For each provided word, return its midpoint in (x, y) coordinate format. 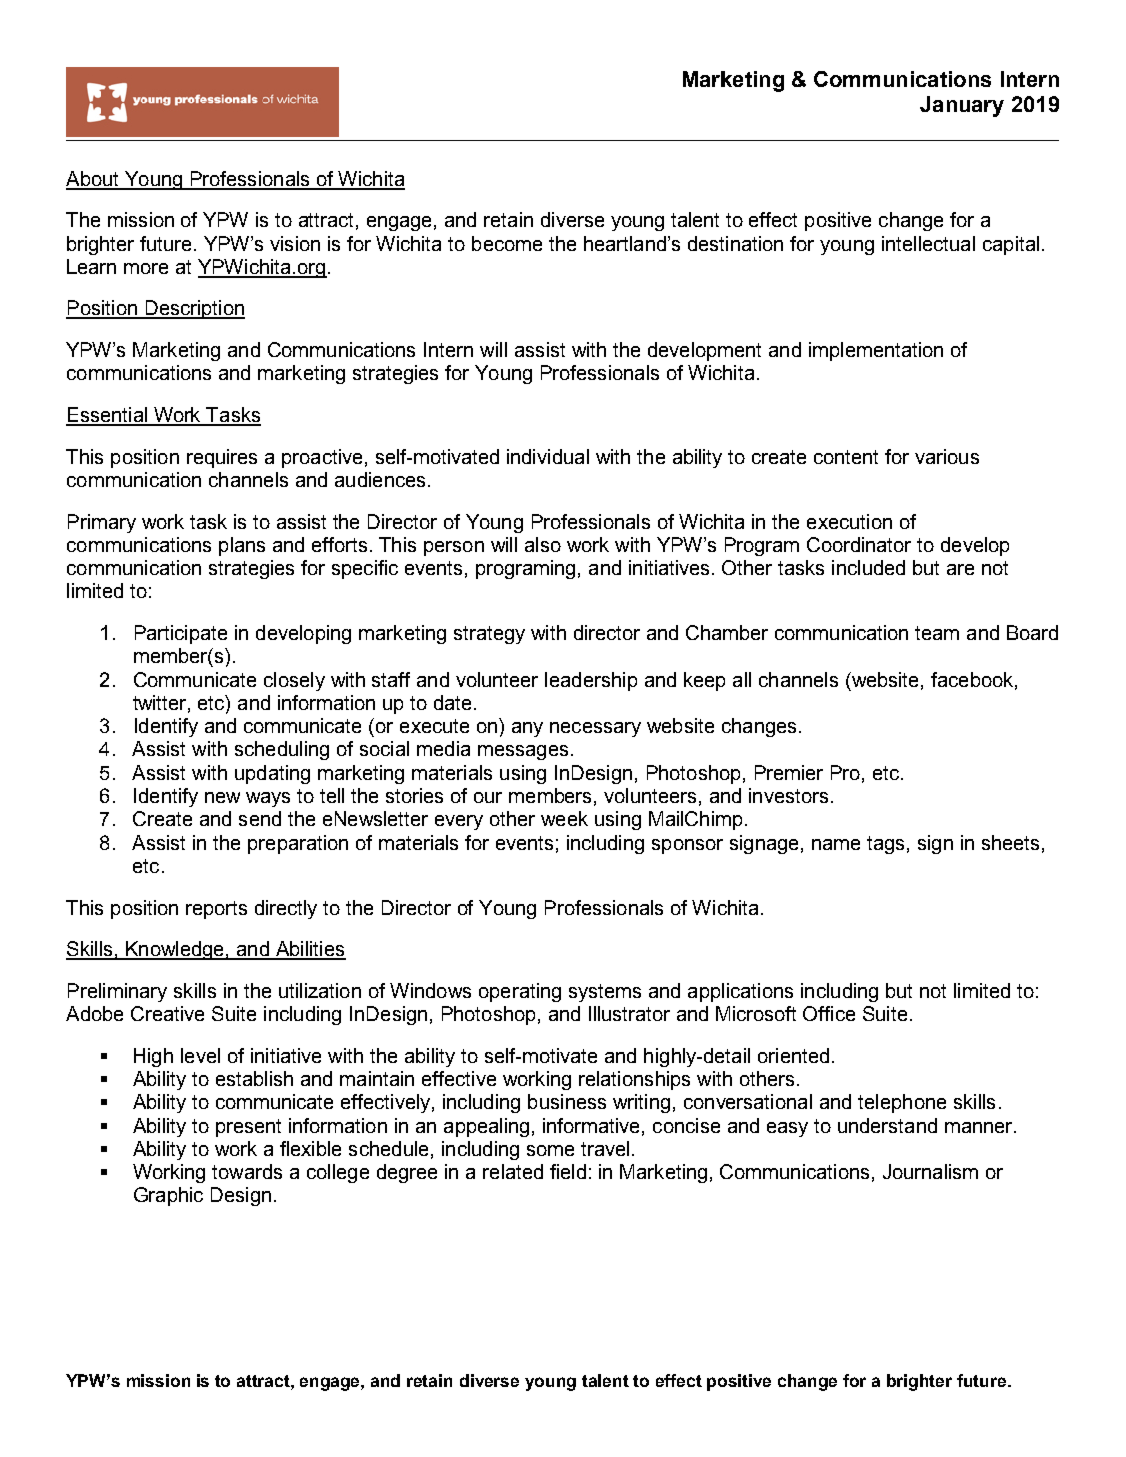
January (962, 106)
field (568, 1171)
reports (216, 910)
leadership (591, 681)
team (937, 633)
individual (548, 456)
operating (520, 992)
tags (885, 845)
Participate (181, 634)
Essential (107, 416)
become (507, 243)
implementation (876, 351)
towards (247, 1171)
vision (295, 243)
